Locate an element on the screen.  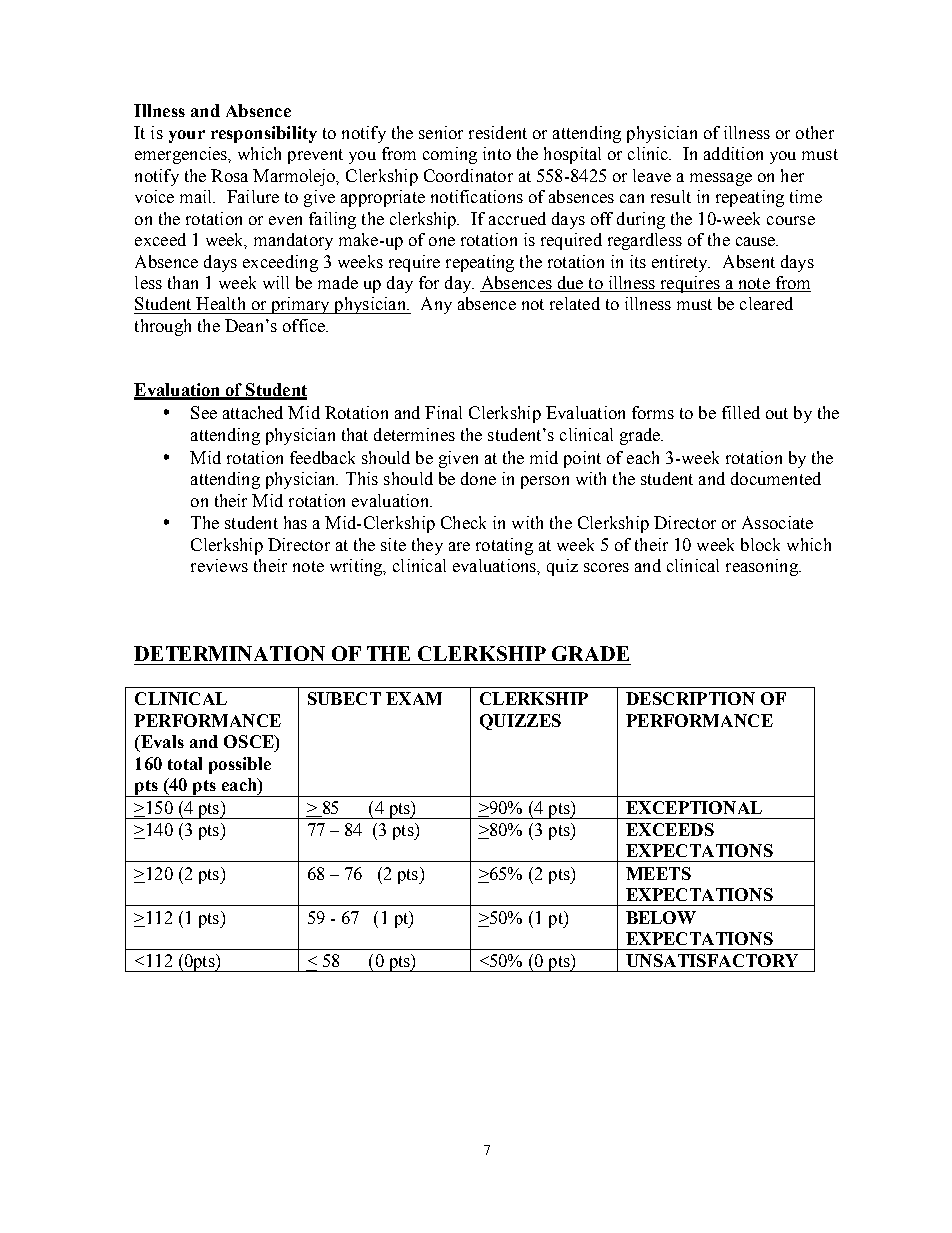
into is located at coordinates (497, 153).
